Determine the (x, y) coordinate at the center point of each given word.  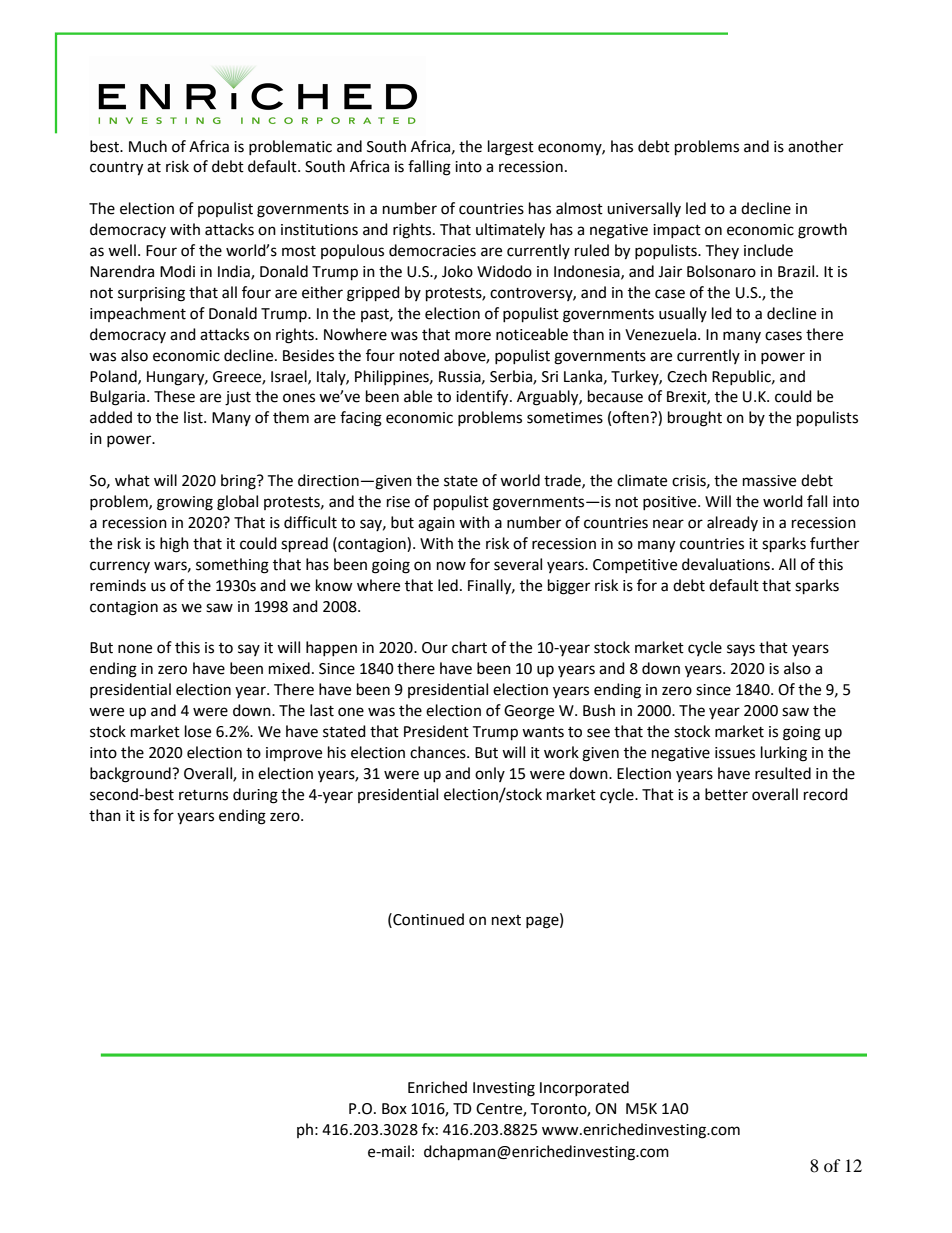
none (135, 649)
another (815, 146)
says (741, 650)
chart (469, 647)
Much (148, 146)
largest (511, 148)
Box (394, 1109)
